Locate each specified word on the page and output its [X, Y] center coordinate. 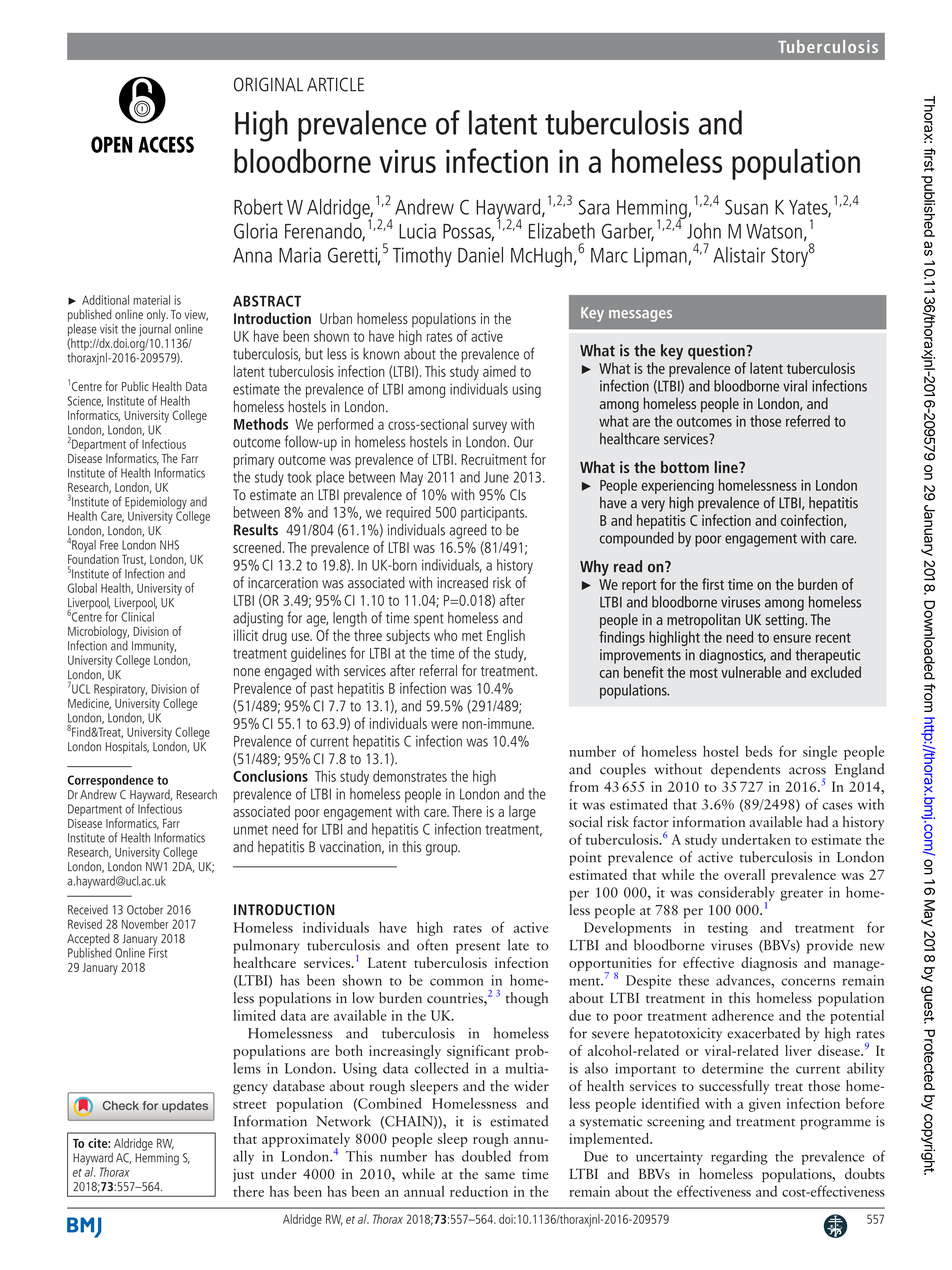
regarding [739, 1157]
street [250, 1105]
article [335, 84]
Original [268, 84]
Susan [746, 207]
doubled [486, 1156]
